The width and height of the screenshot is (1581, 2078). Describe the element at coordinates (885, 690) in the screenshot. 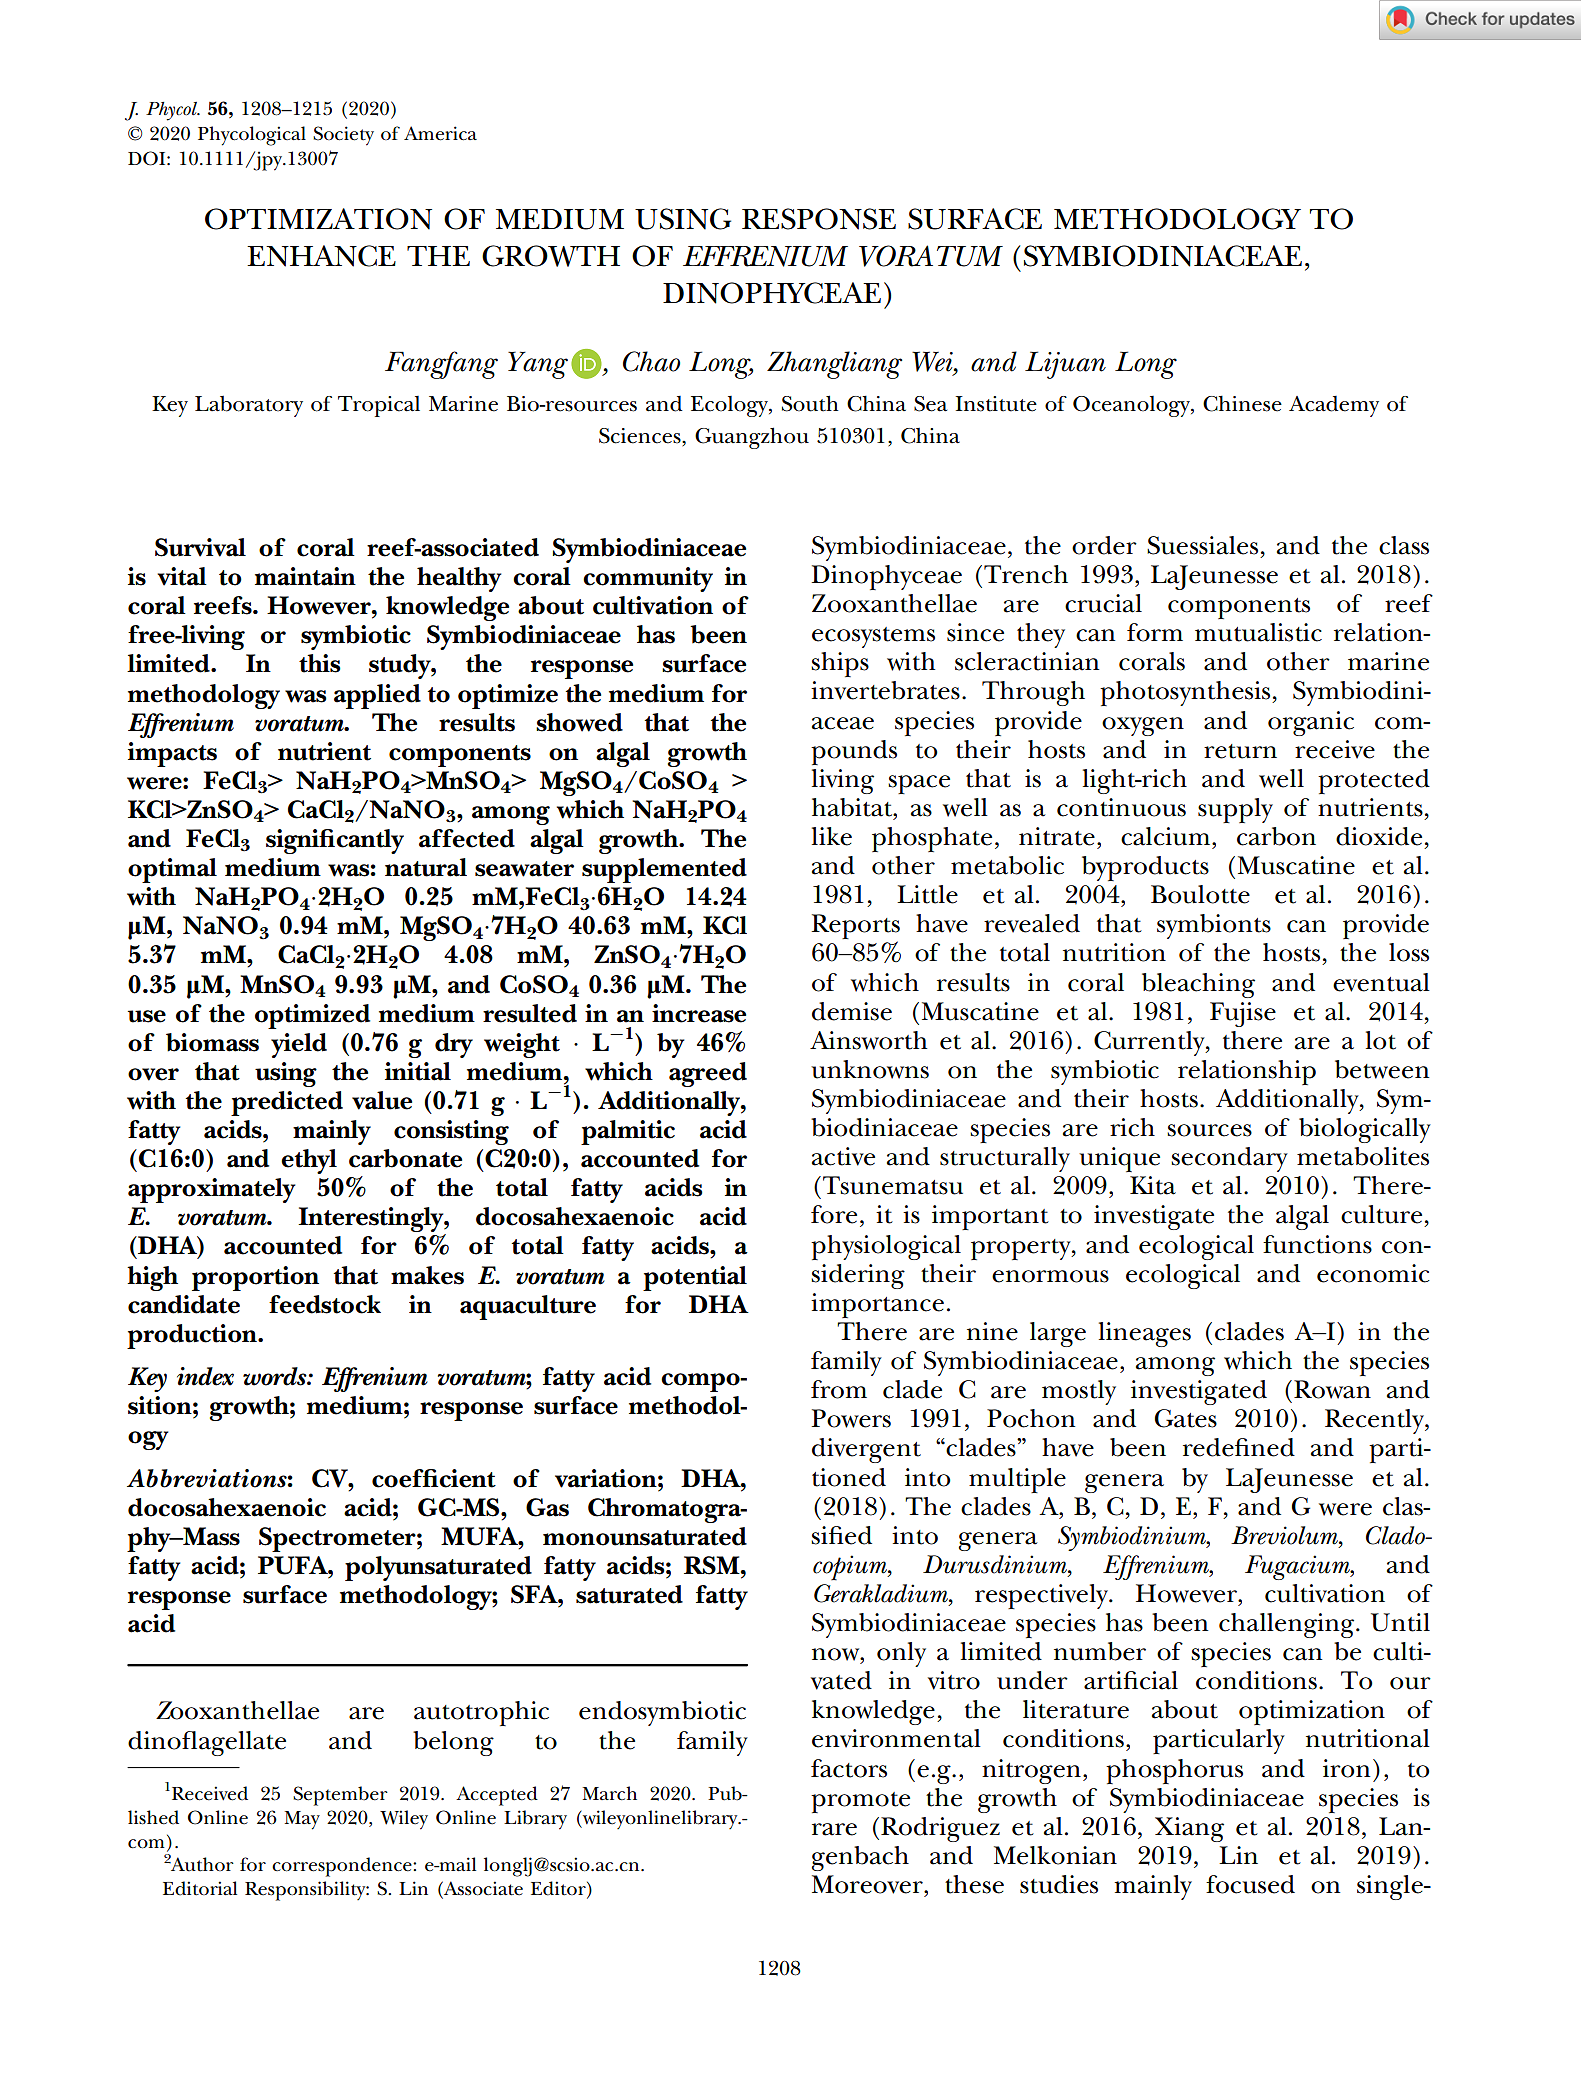

I see `invertebrates` at that location.
